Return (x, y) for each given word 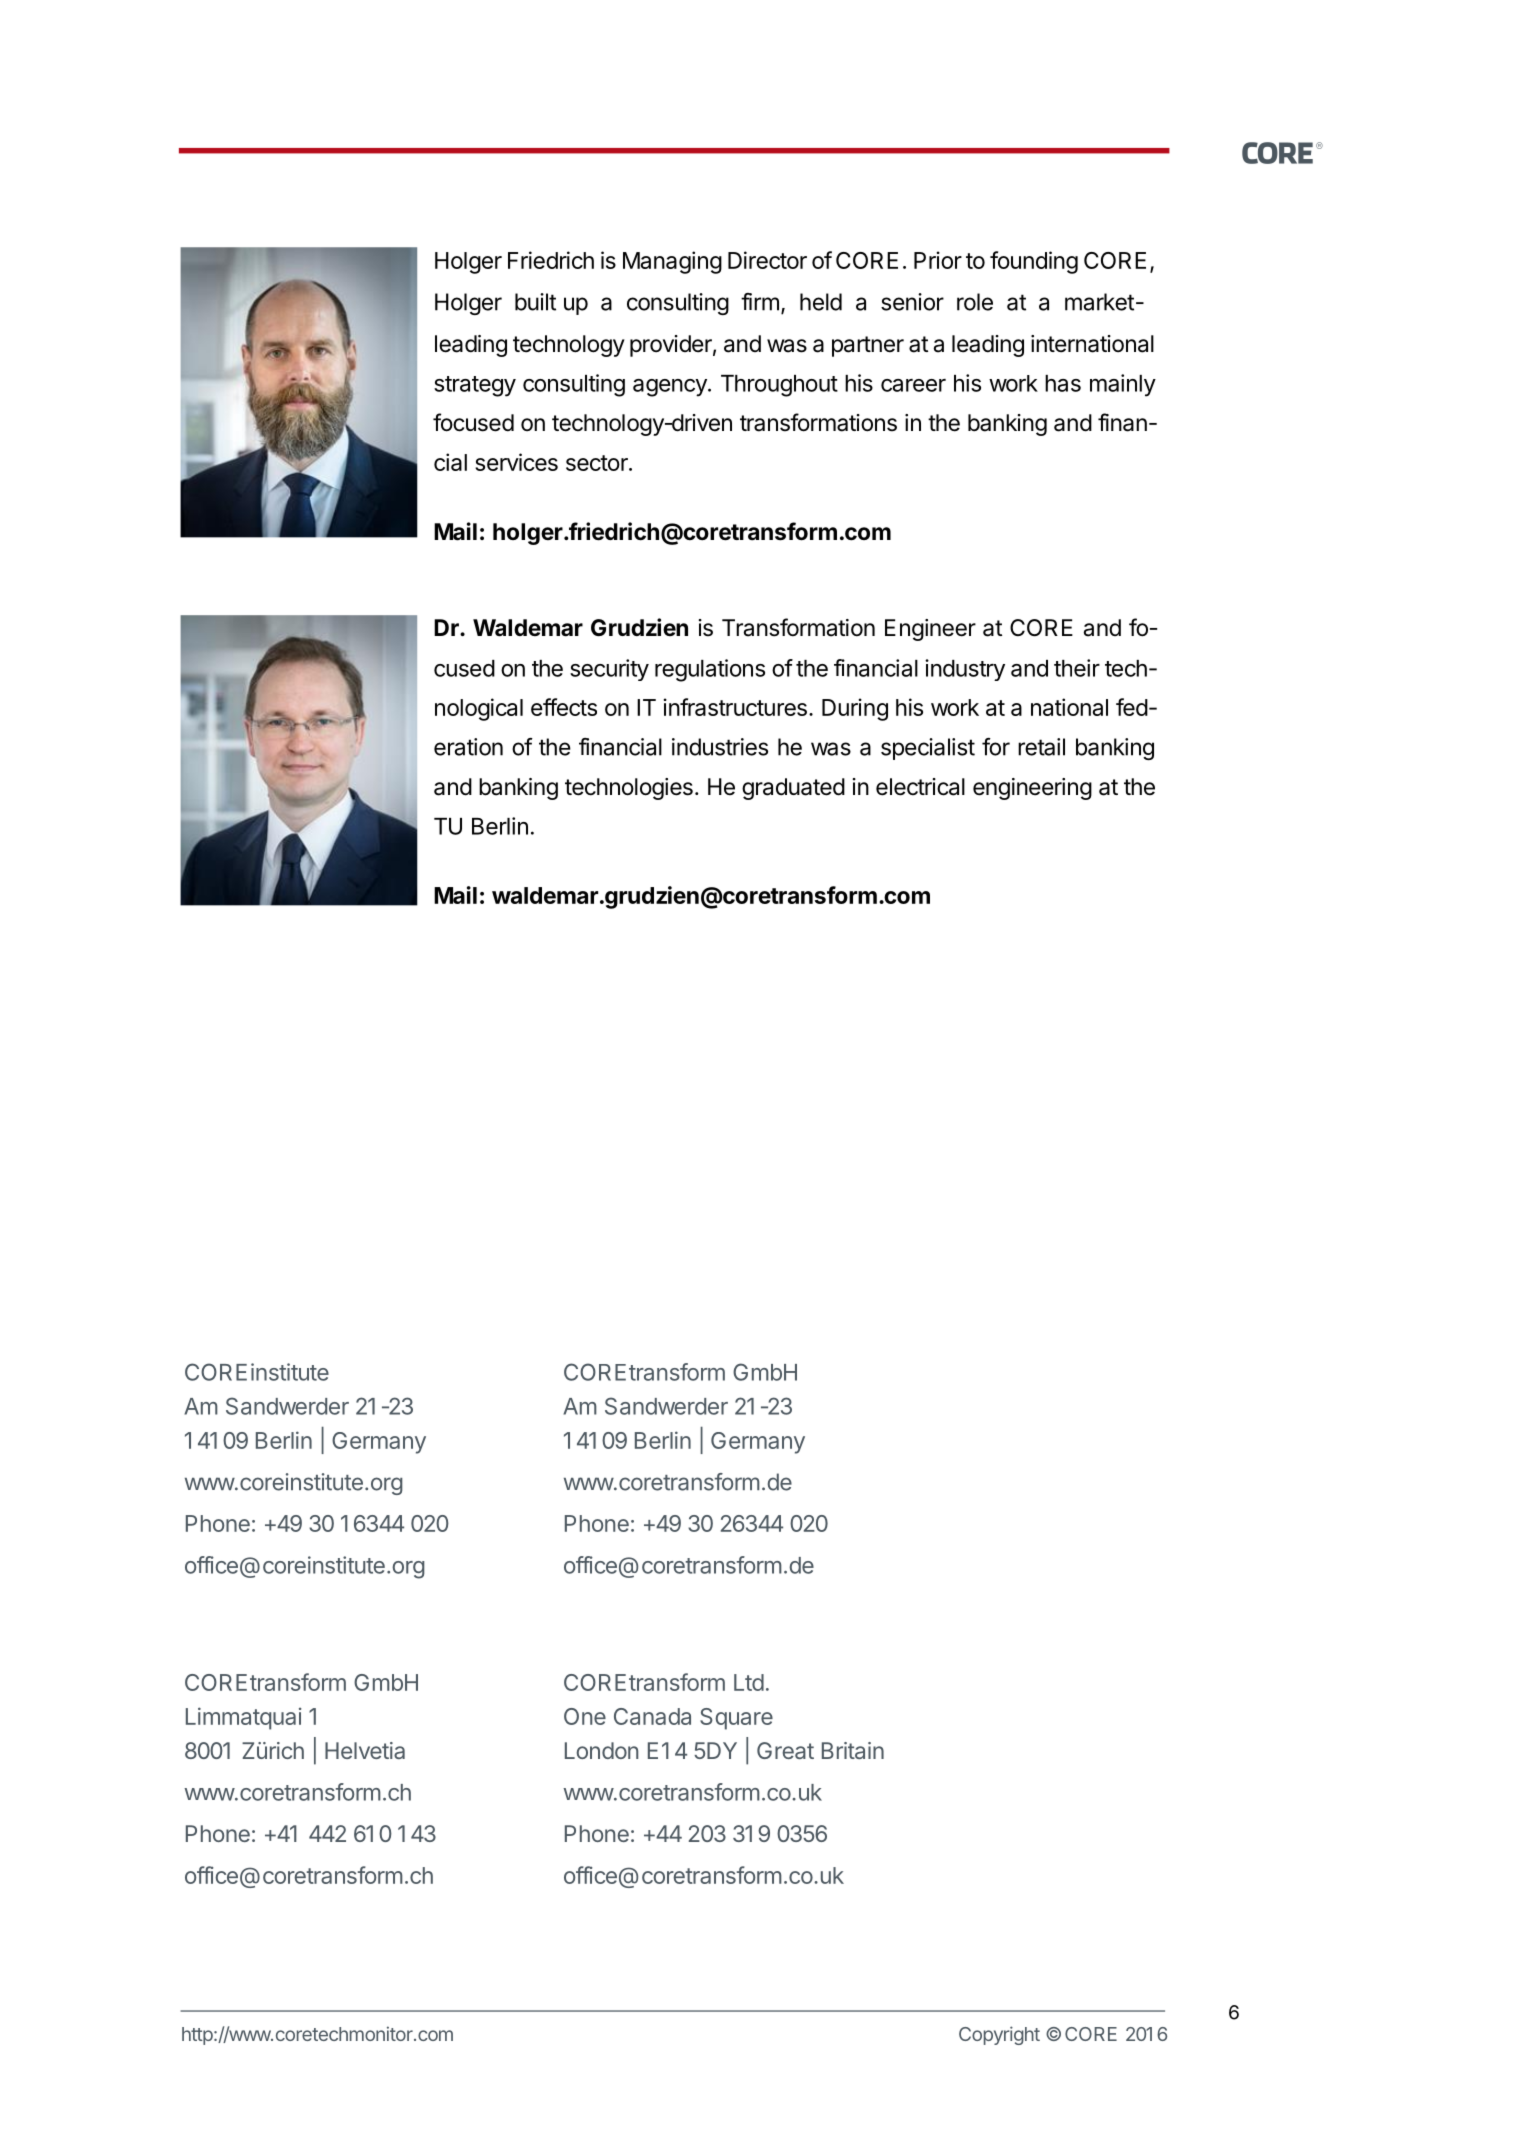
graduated (793, 789)
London (601, 1750)
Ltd (749, 1682)
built (535, 302)
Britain (853, 1750)
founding (1034, 262)
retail (1041, 747)
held (821, 302)
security (609, 670)
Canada (652, 1716)
